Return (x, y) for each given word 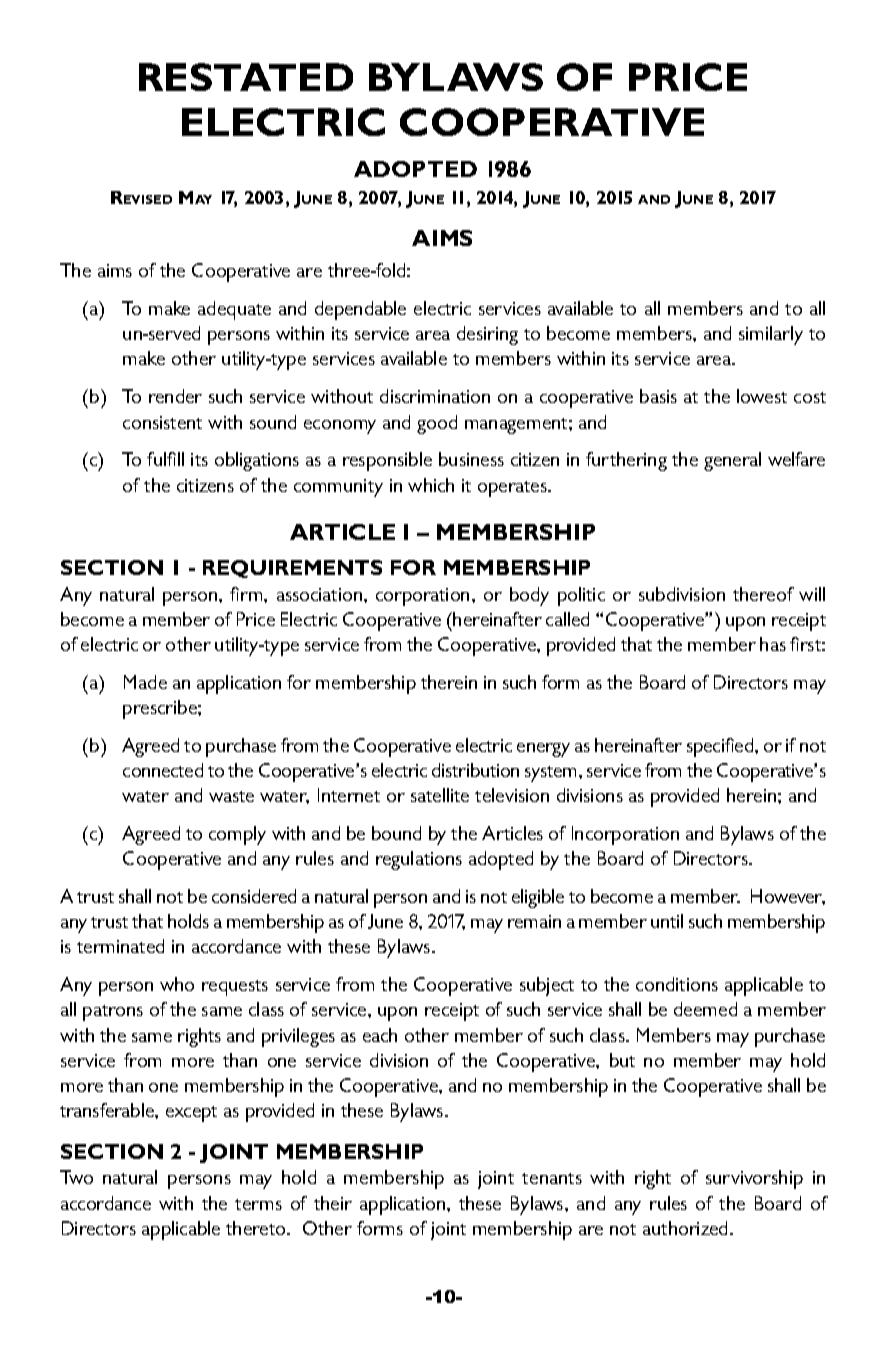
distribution (475, 770)
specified (721, 747)
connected (163, 770)
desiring (487, 335)
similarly (771, 335)
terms (258, 1204)
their (333, 1203)
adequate (234, 310)
